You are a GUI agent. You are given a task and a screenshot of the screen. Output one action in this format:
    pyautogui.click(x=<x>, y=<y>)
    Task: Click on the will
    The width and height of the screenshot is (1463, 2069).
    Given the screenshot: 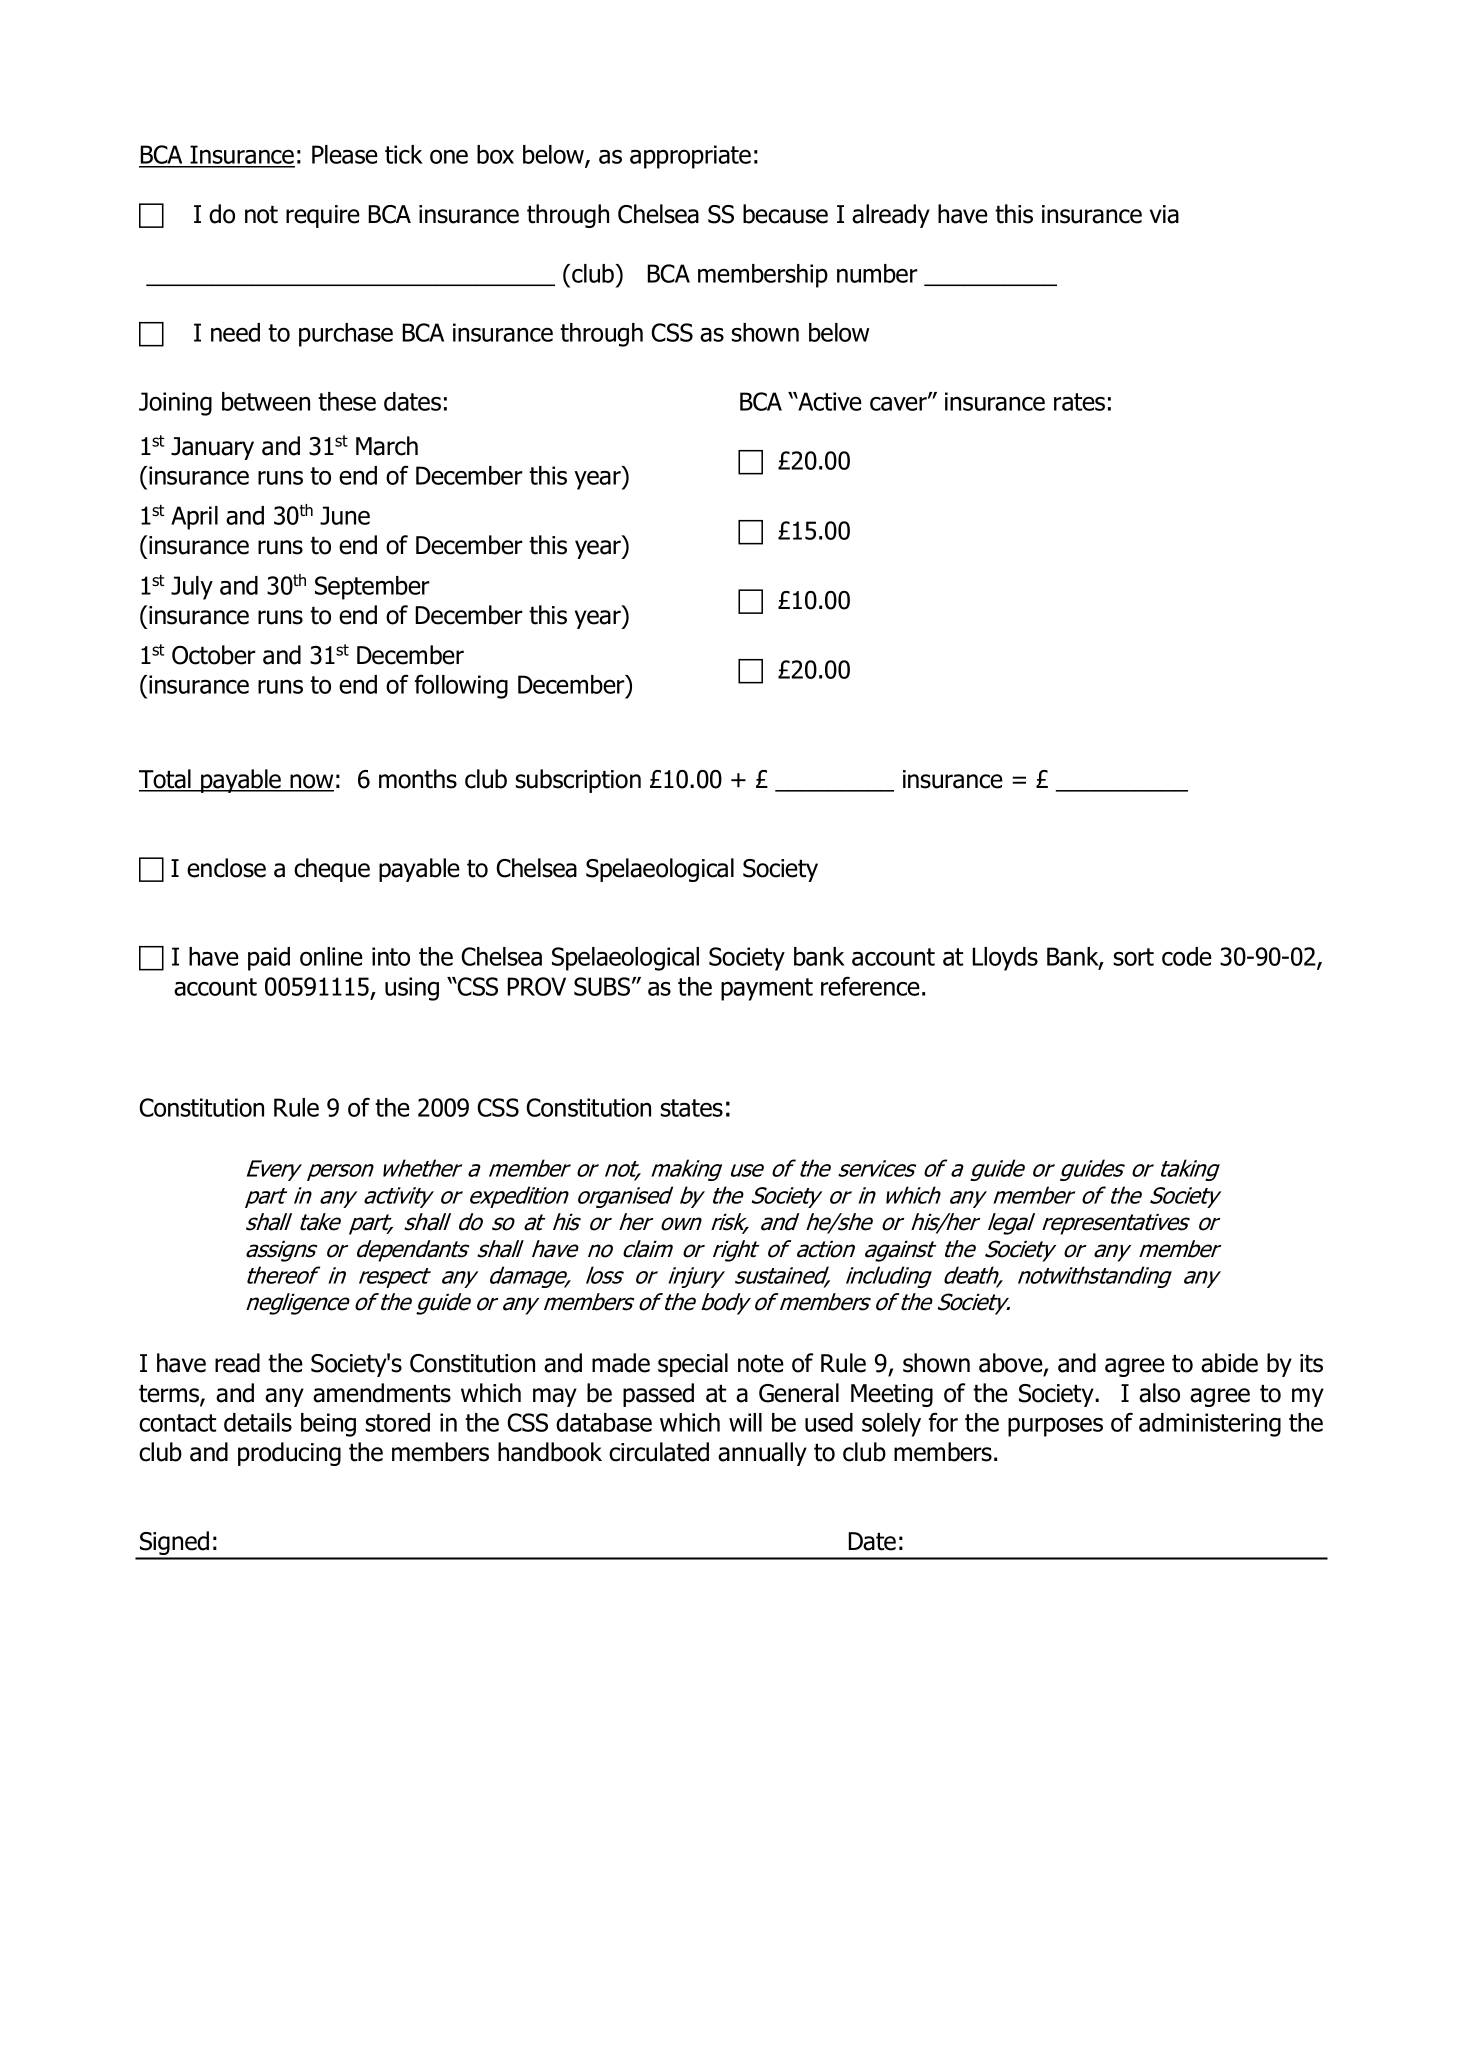 What is the action you would take?
    pyautogui.click(x=745, y=1422)
